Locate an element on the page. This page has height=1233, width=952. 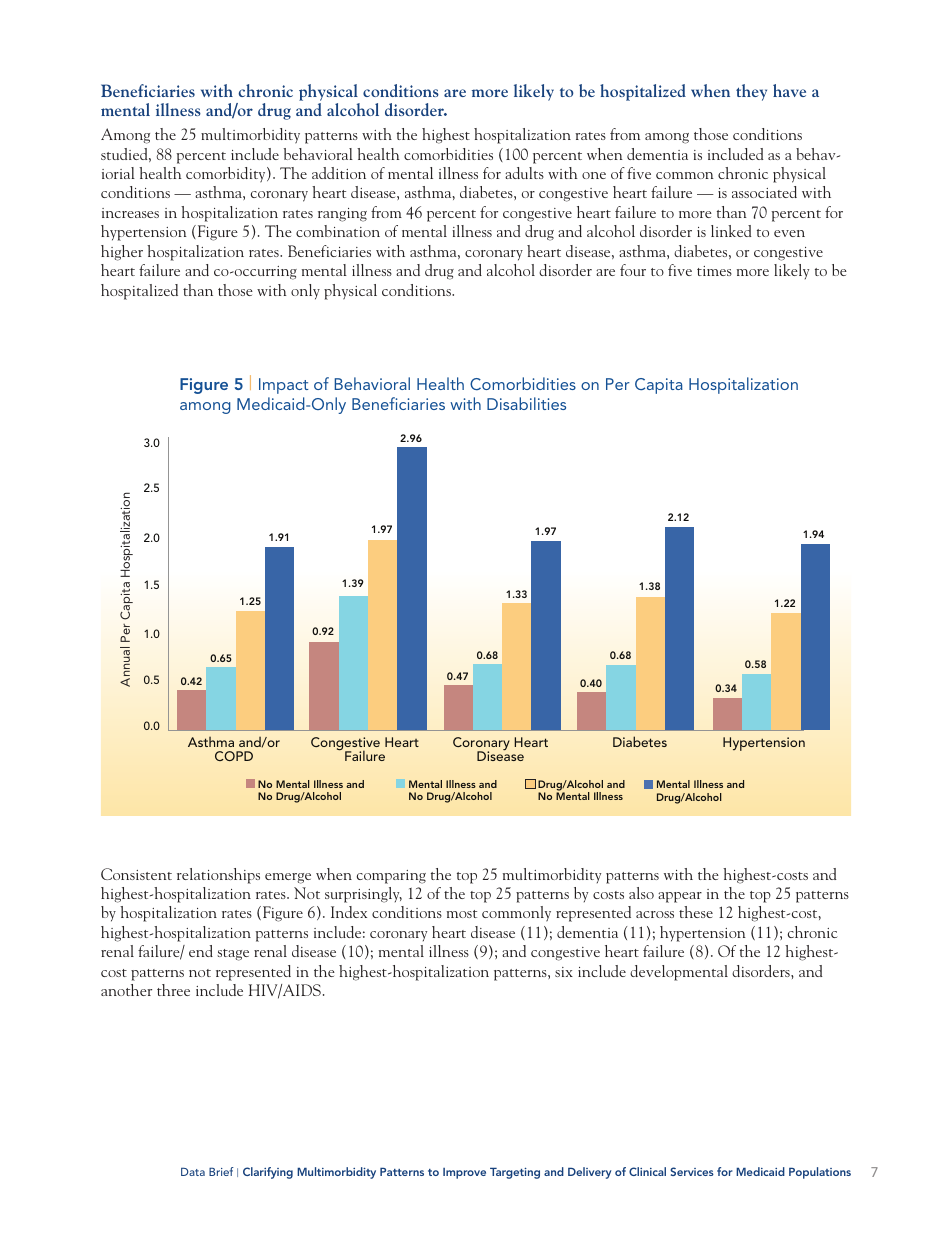
they is located at coordinates (751, 92).
